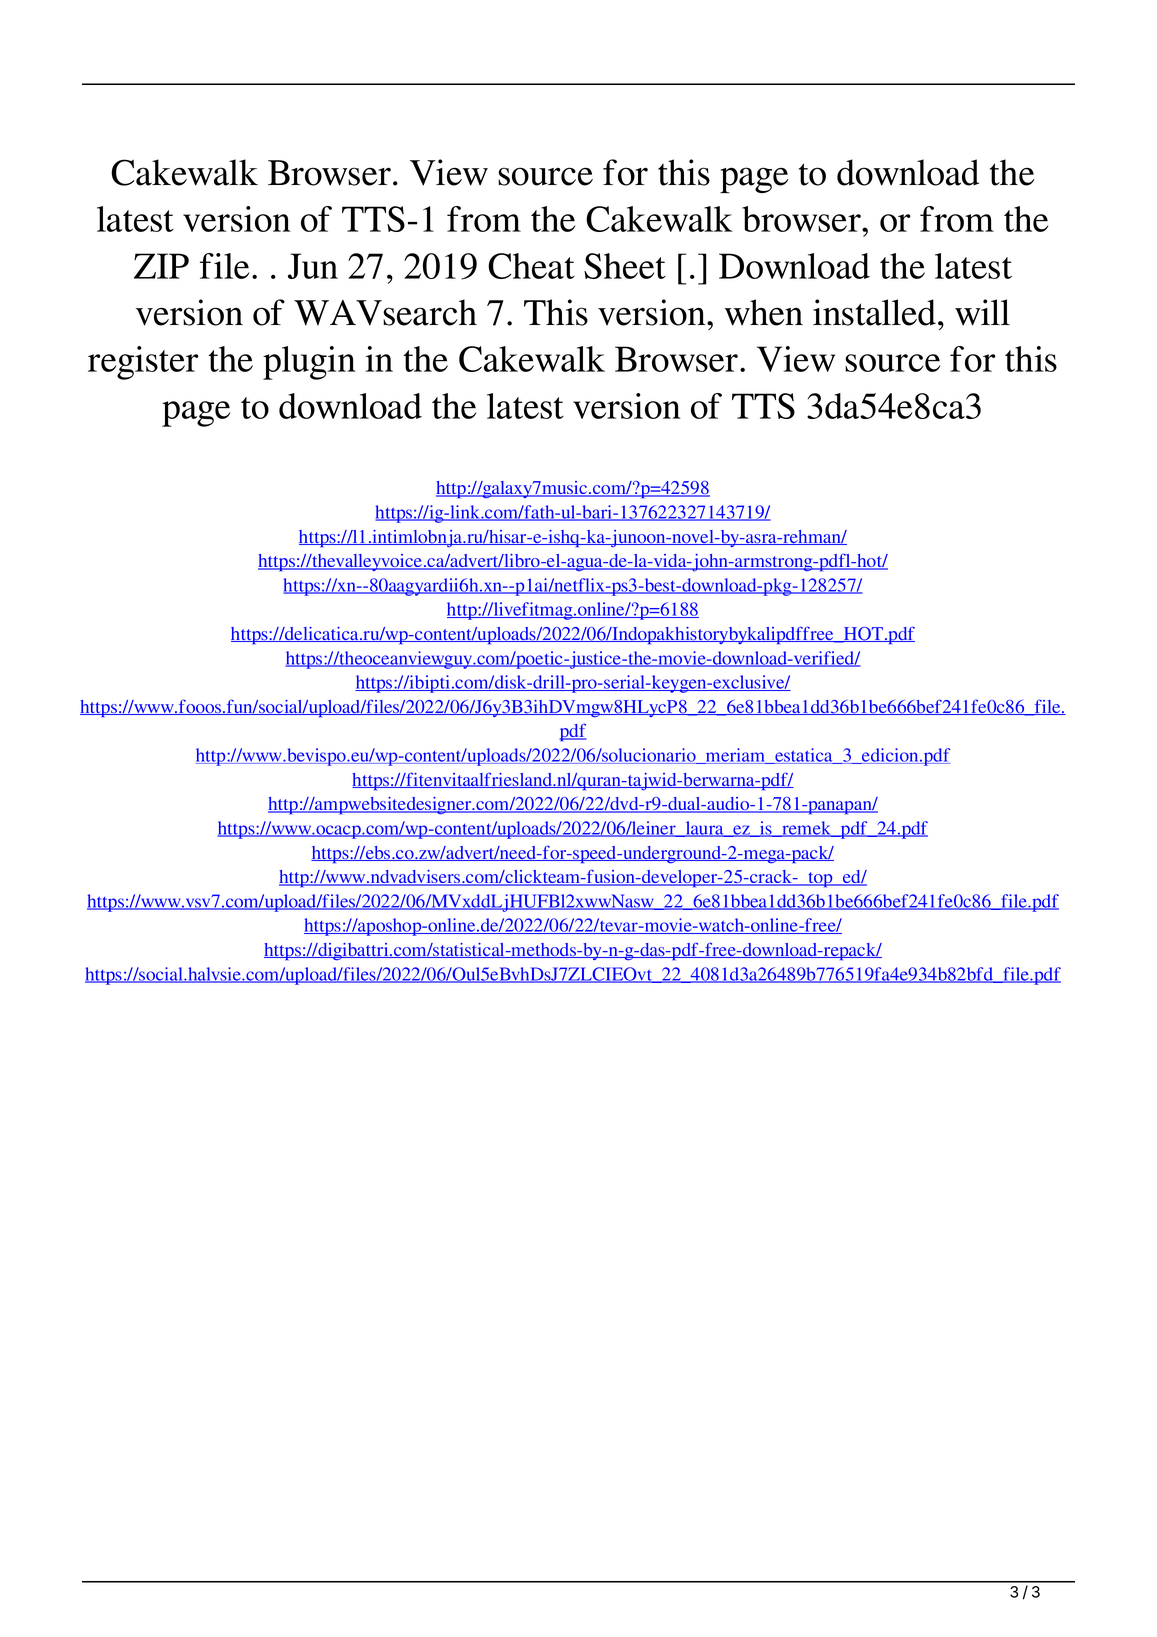 The image size is (1157, 1637). What do you see at coordinates (764, 312) in the image?
I see `when` at bounding box center [764, 312].
